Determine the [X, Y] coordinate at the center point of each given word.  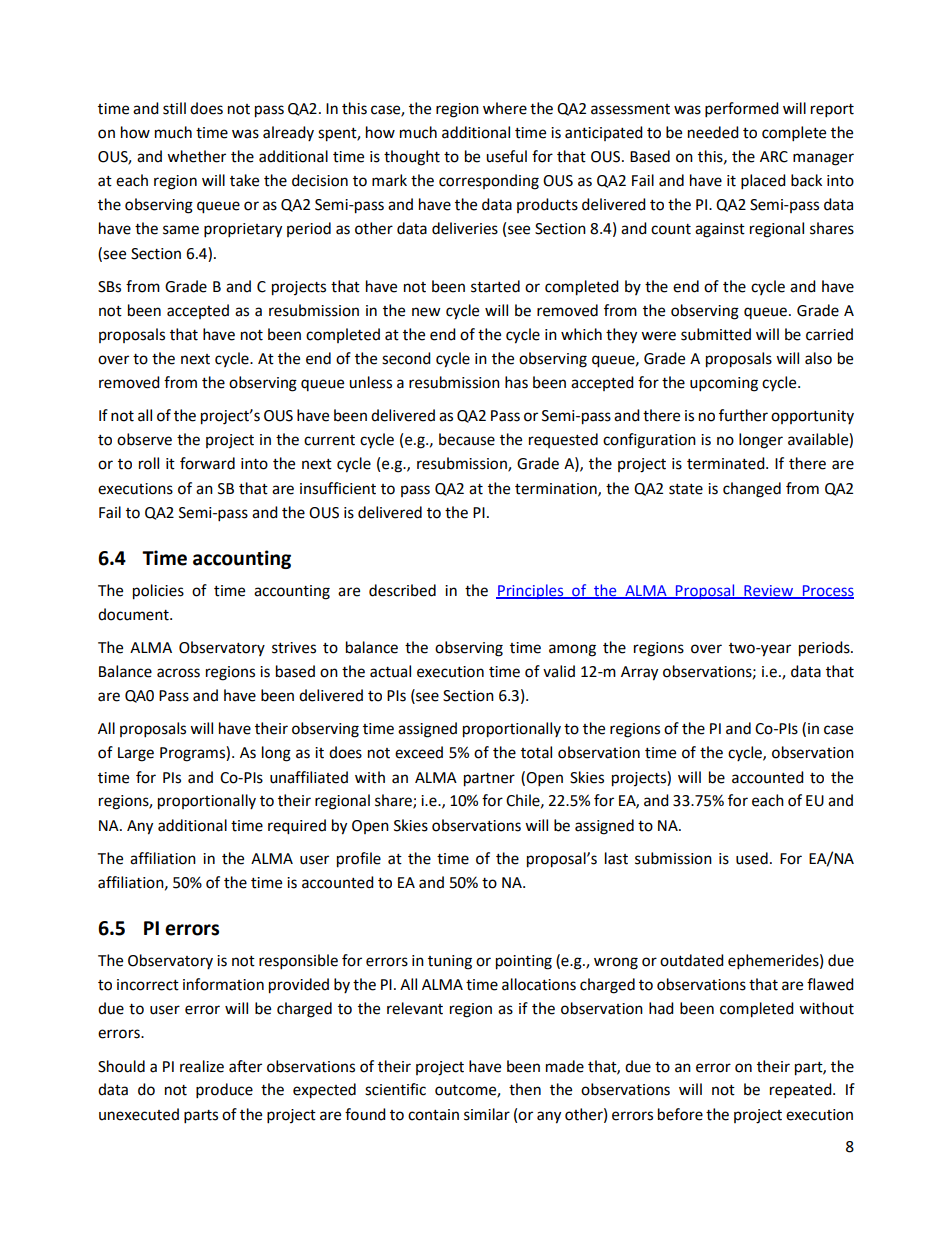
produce [224, 1091]
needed [713, 132]
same [181, 230]
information [223, 984]
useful [506, 156]
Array [639, 673]
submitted [716, 334]
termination [557, 489]
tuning [450, 962]
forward [207, 463]
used [752, 858]
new [426, 312]
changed [752, 490]
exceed [419, 752]
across [178, 673]
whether [196, 156]
